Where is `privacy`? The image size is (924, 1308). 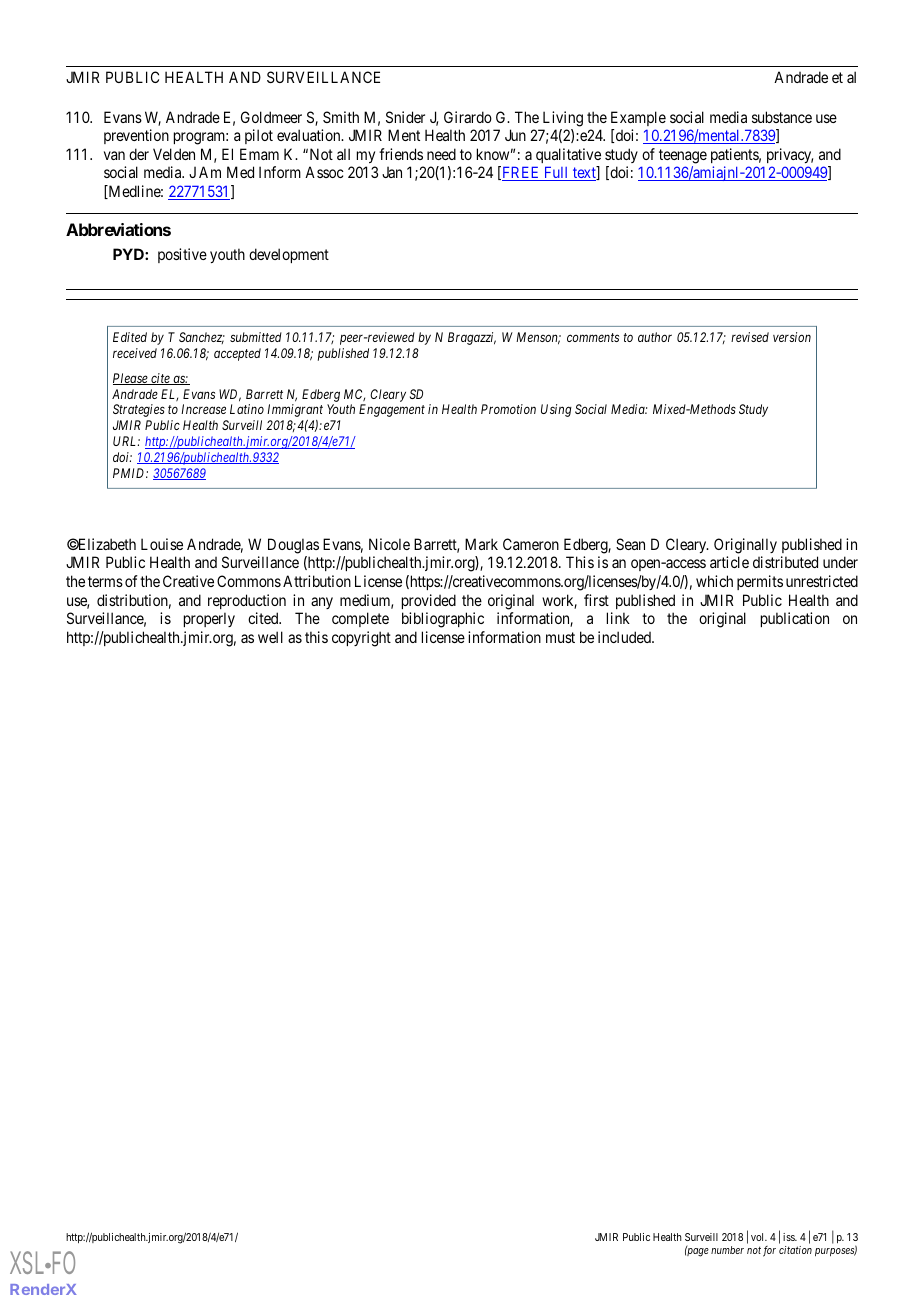 privacy is located at coordinates (790, 155).
